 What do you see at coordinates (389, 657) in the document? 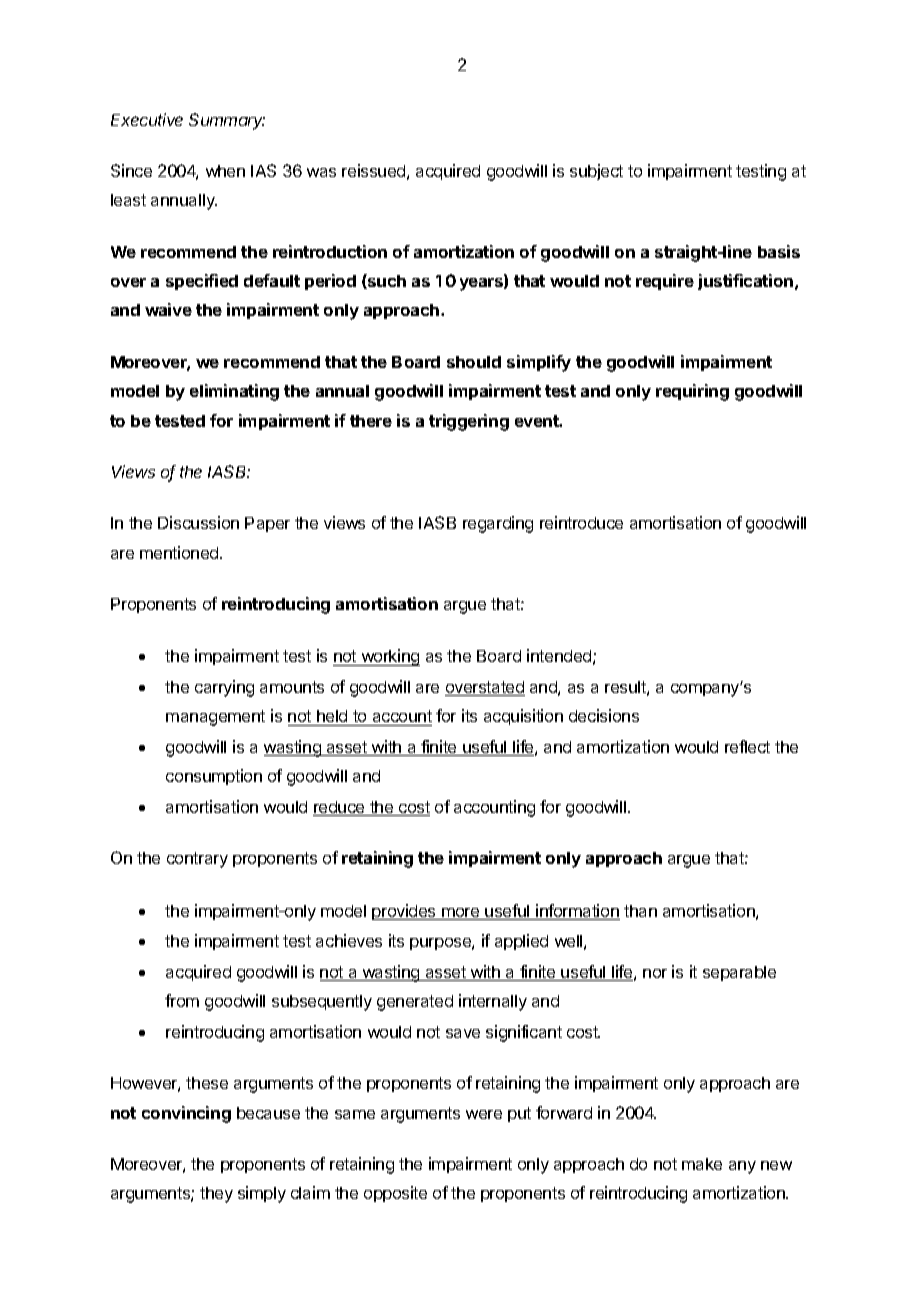
I see `working` at bounding box center [389, 657].
